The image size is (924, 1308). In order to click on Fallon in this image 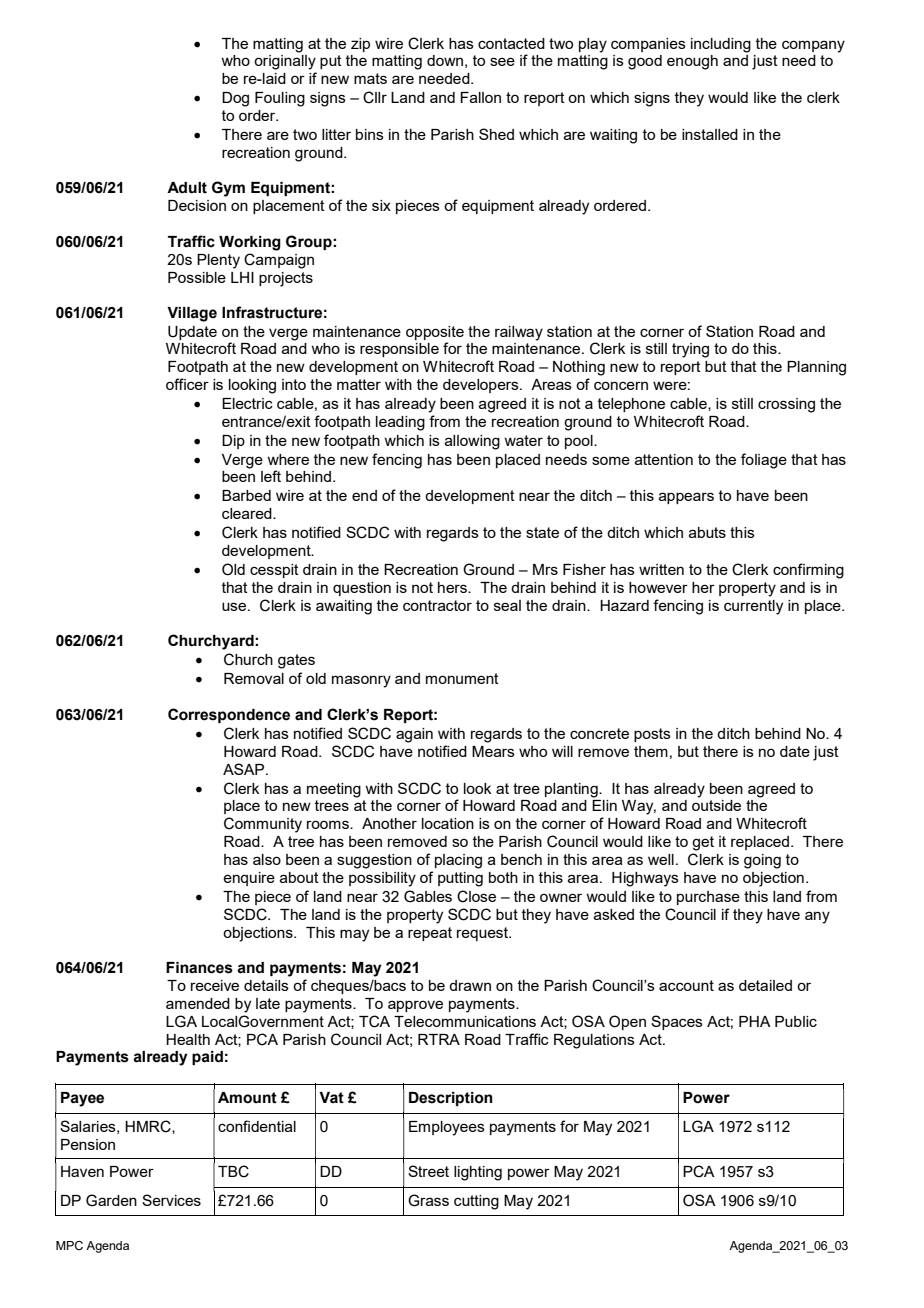, I will do `click(480, 97)`.
